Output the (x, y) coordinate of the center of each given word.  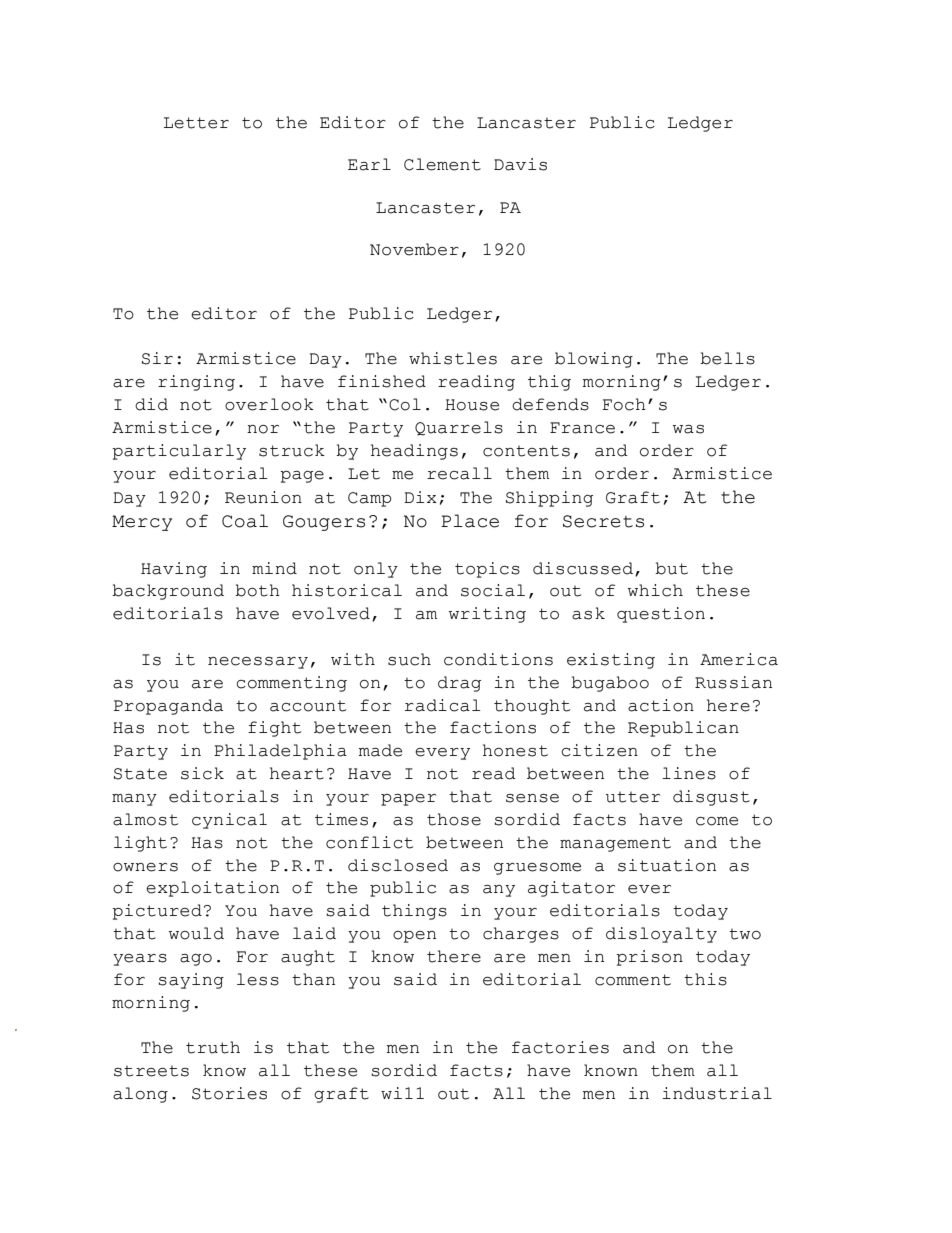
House (472, 405)
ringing (196, 383)
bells (727, 358)
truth (213, 1047)
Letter (196, 123)
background (168, 592)
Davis (520, 164)
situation (667, 865)
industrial (717, 1093)
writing (487, 615)
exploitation (212, 889)
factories (560, 1047)
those (454, 819)
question (661, 615)
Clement (442, 164)
